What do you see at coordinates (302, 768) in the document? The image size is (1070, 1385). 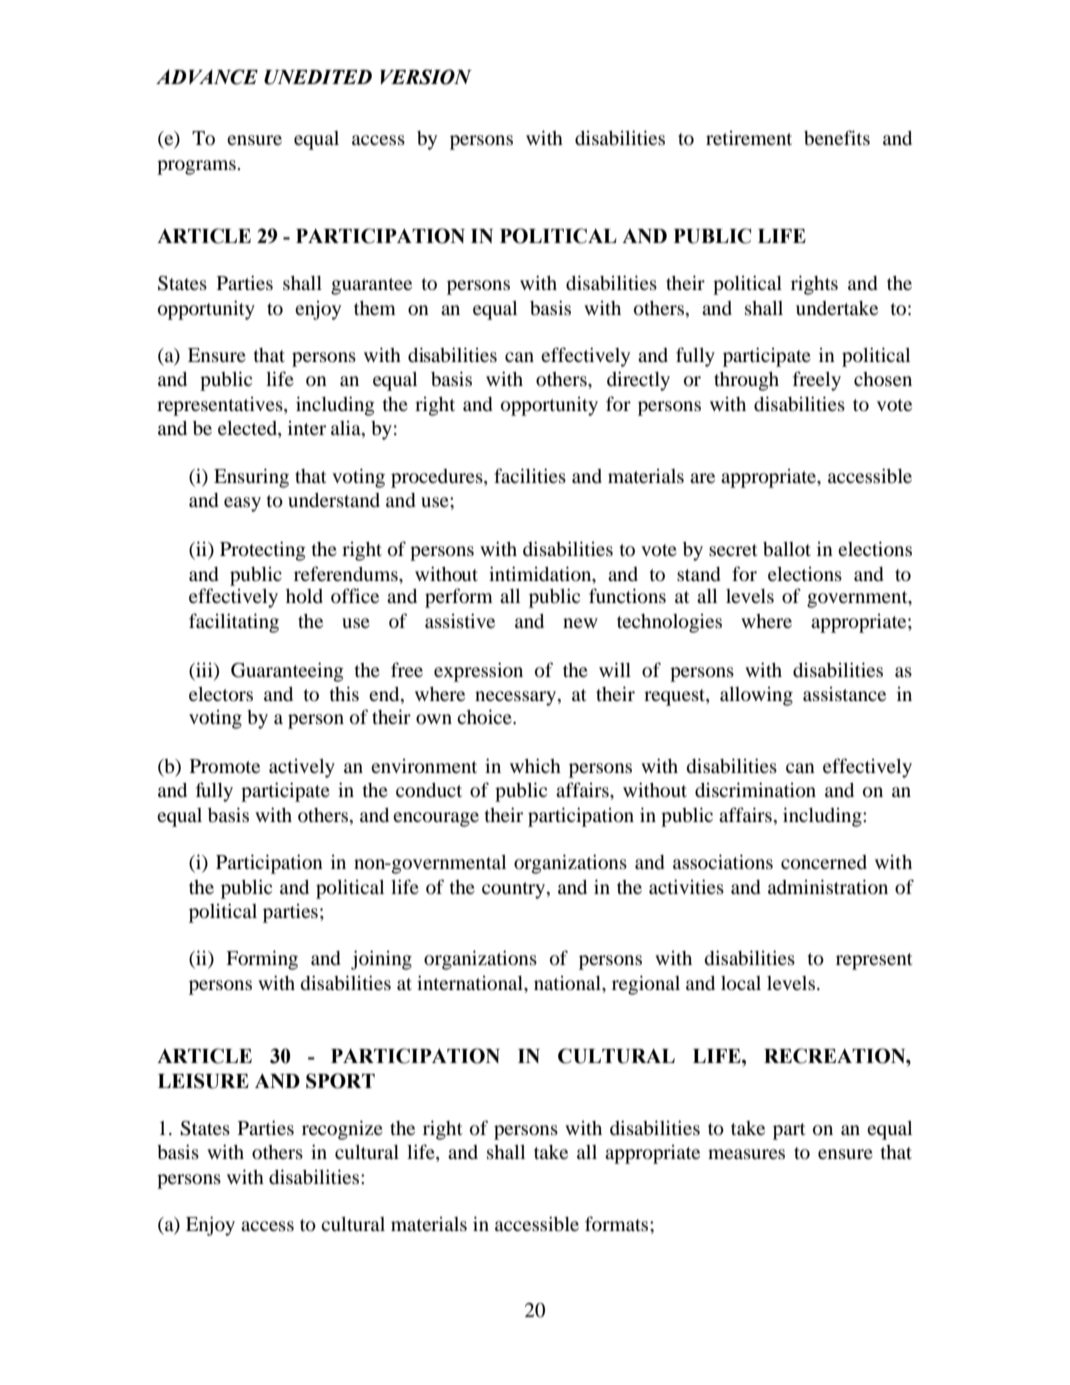 I see `actively` at bounding box center [302, 768].
